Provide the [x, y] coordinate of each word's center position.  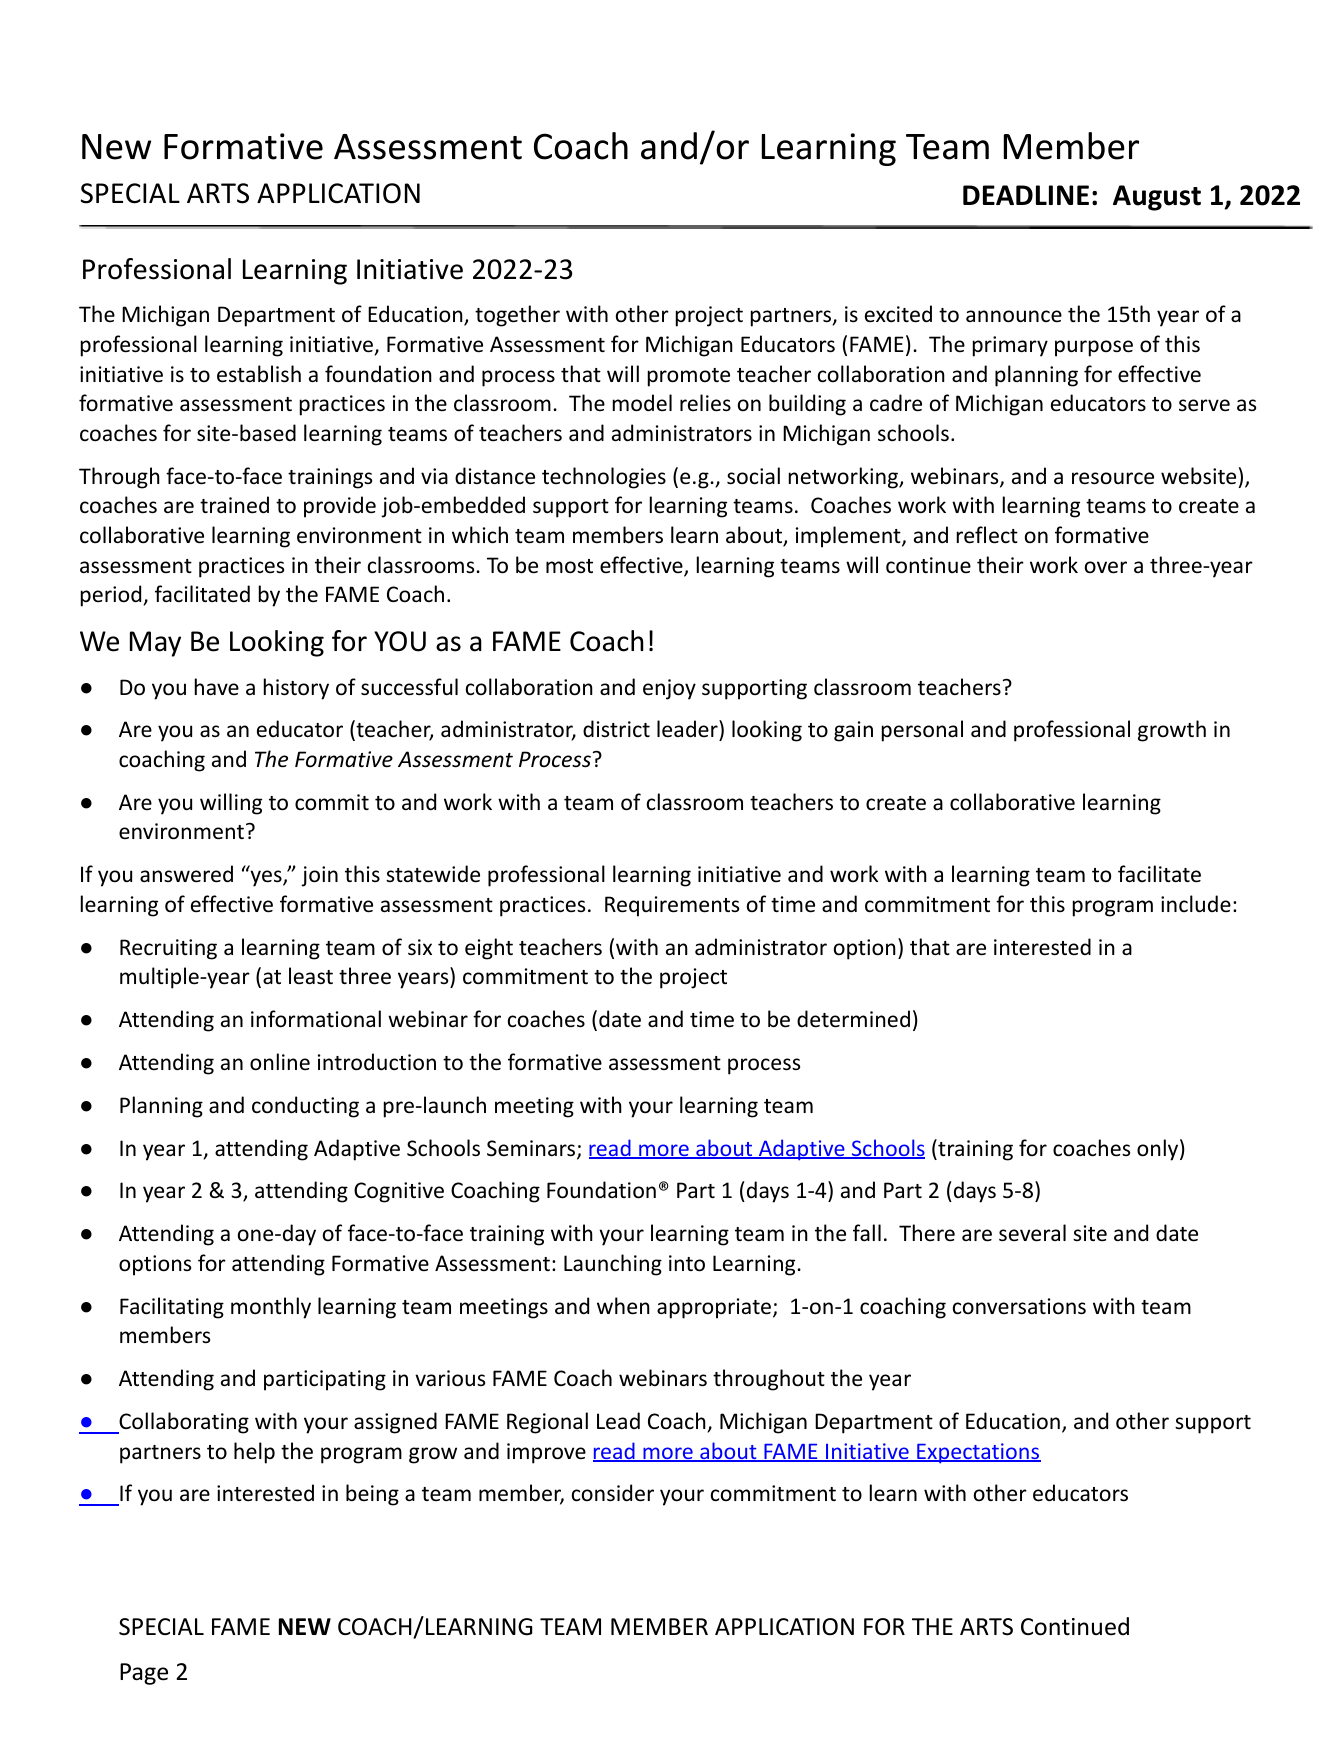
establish [259, 374]
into [687, 1263]
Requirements [672, 906]
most [569, 566]
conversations [1019, 1306]
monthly [271, 1308]
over [1106, 567]
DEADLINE [1026, 195]
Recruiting [168, 949]
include [1196, 904]
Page [144, 1674]
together [517, 316]
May [155, 644]
